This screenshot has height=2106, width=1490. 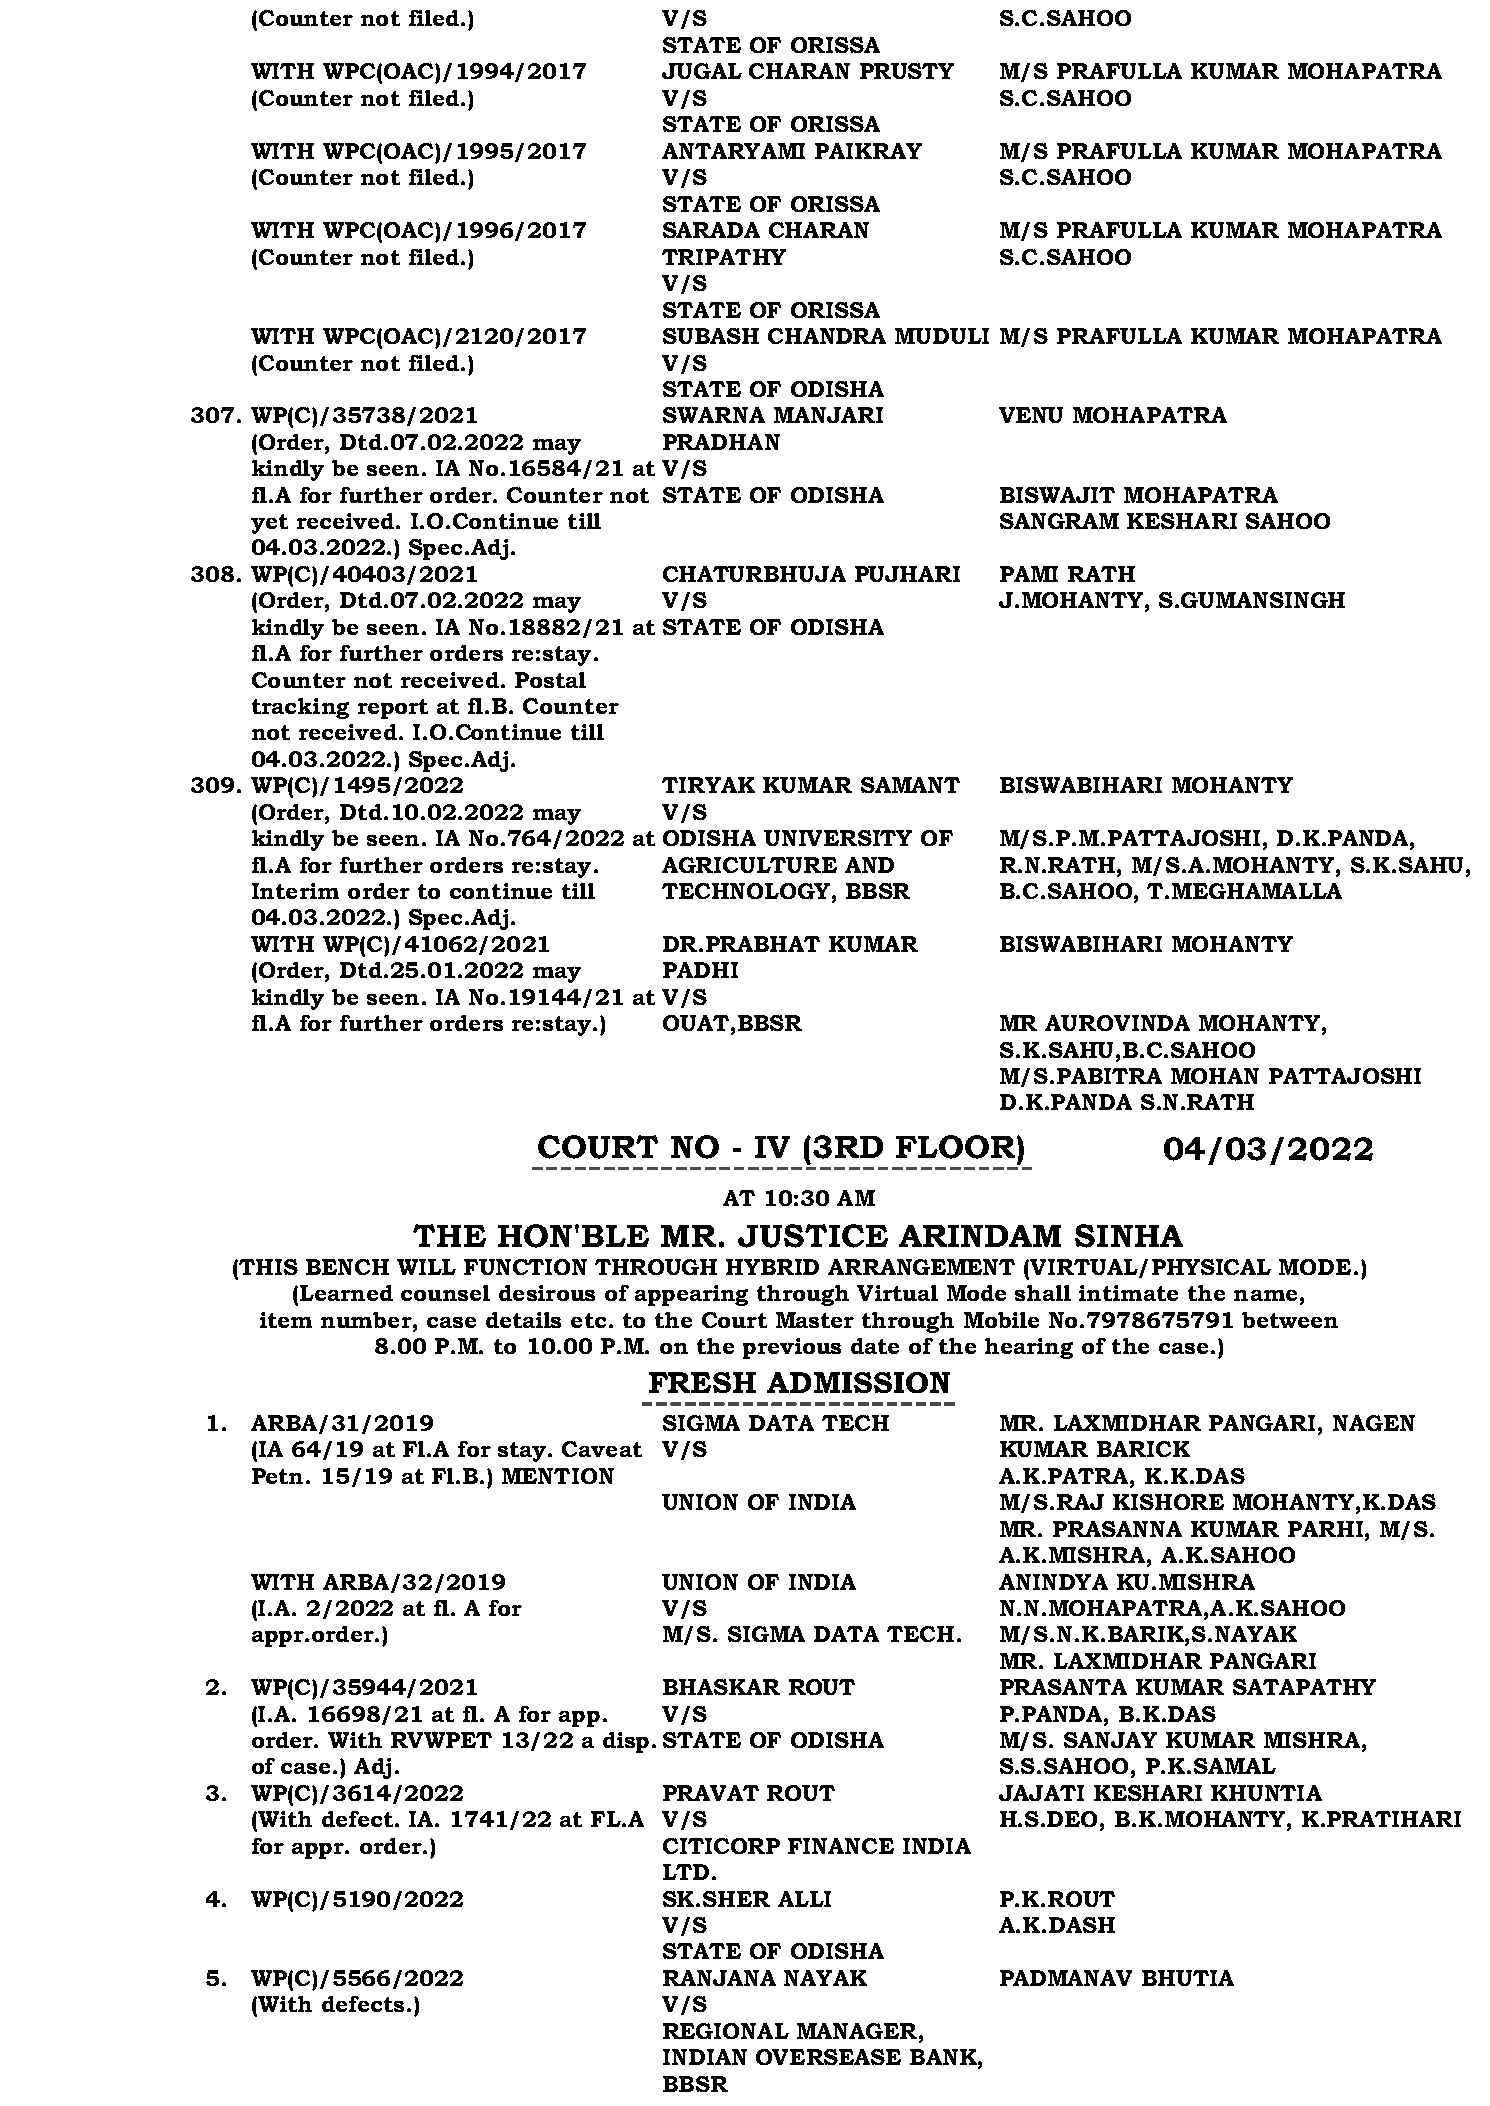 I want to click on number, so click(x=367, y=1320).
